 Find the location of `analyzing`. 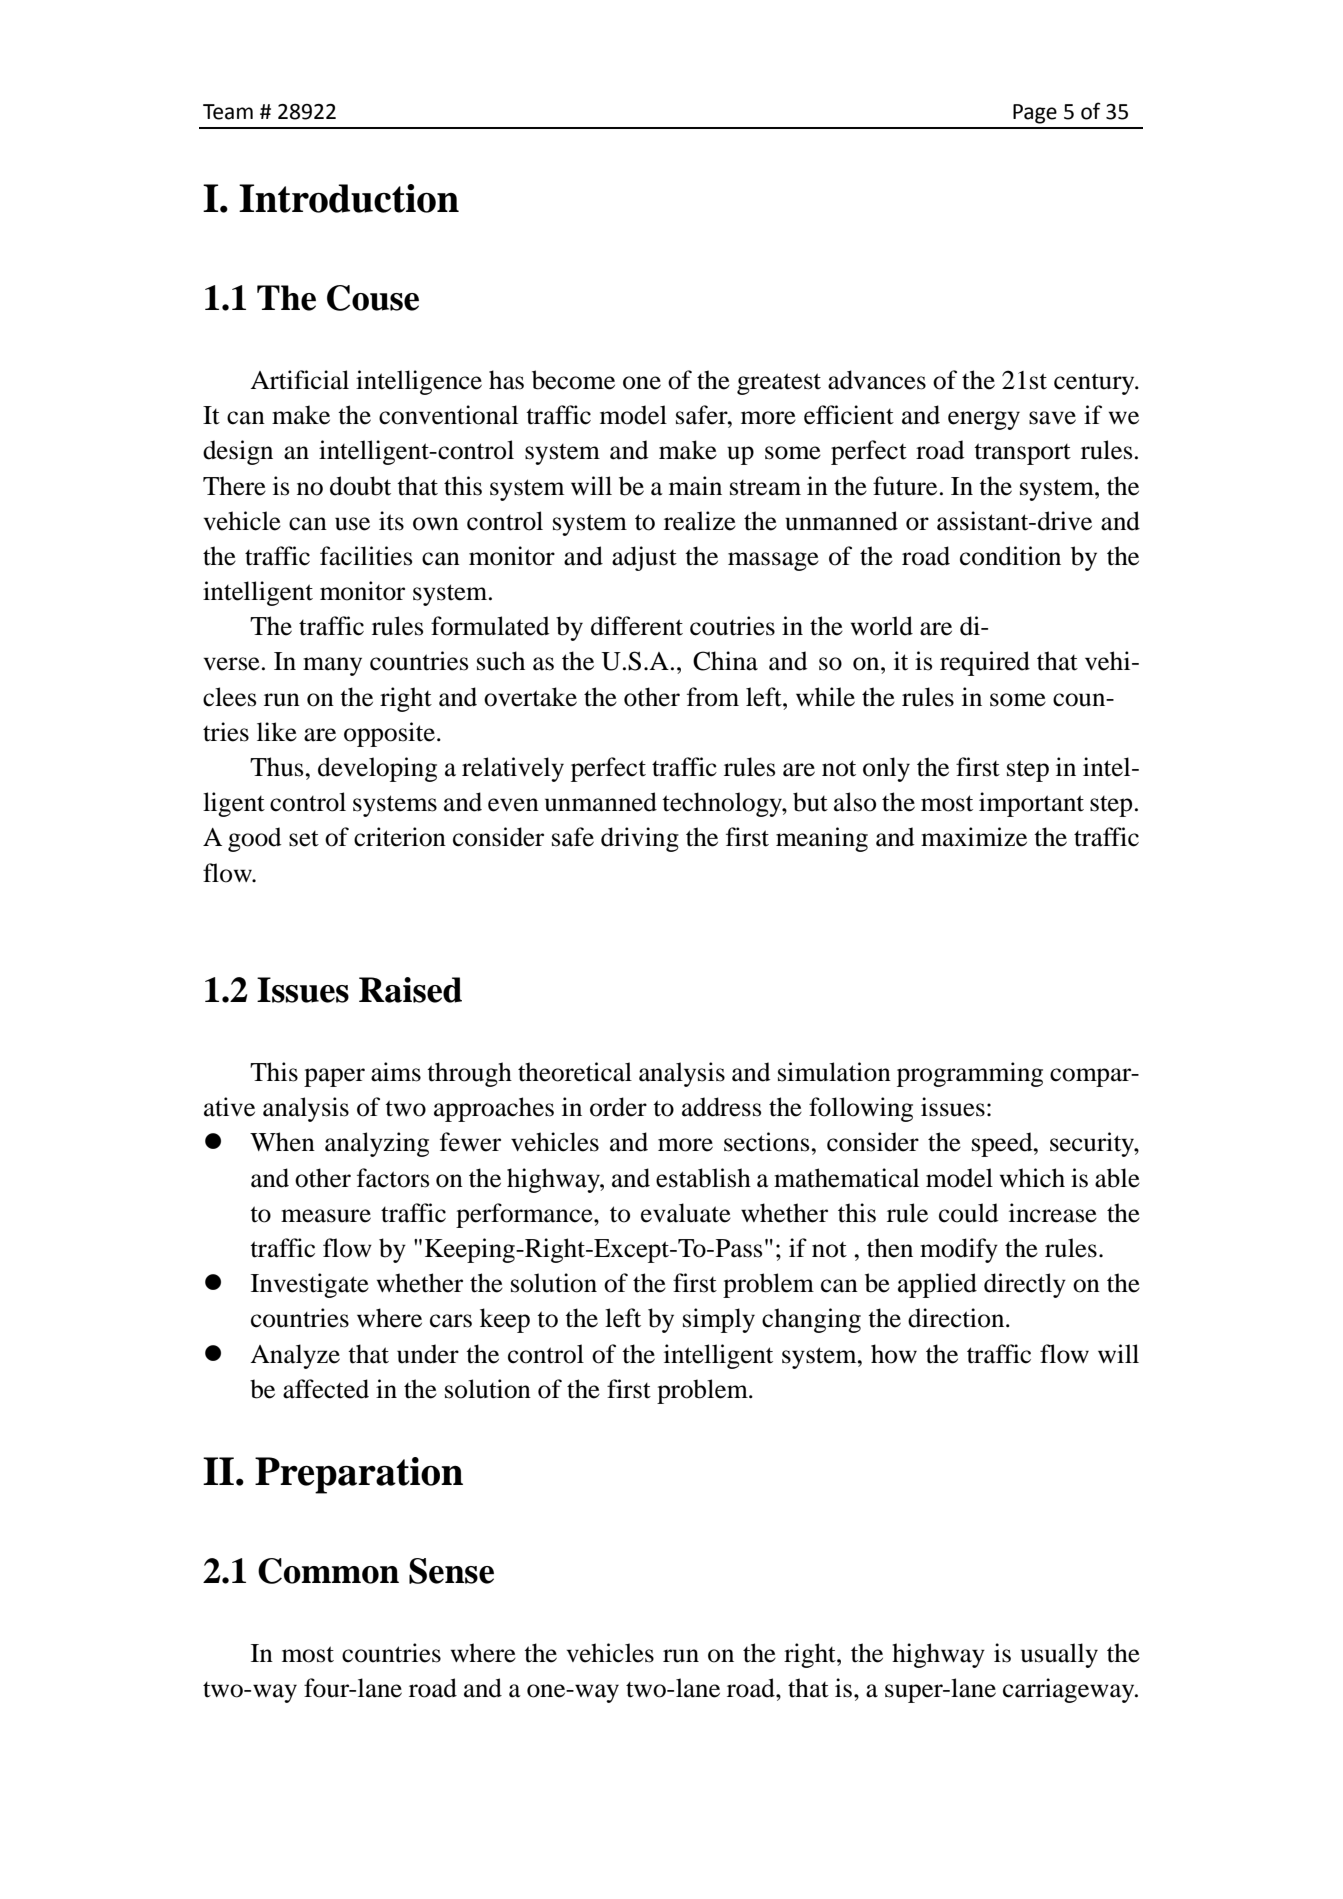

analyzing is located at coordinates (377, 1144).
